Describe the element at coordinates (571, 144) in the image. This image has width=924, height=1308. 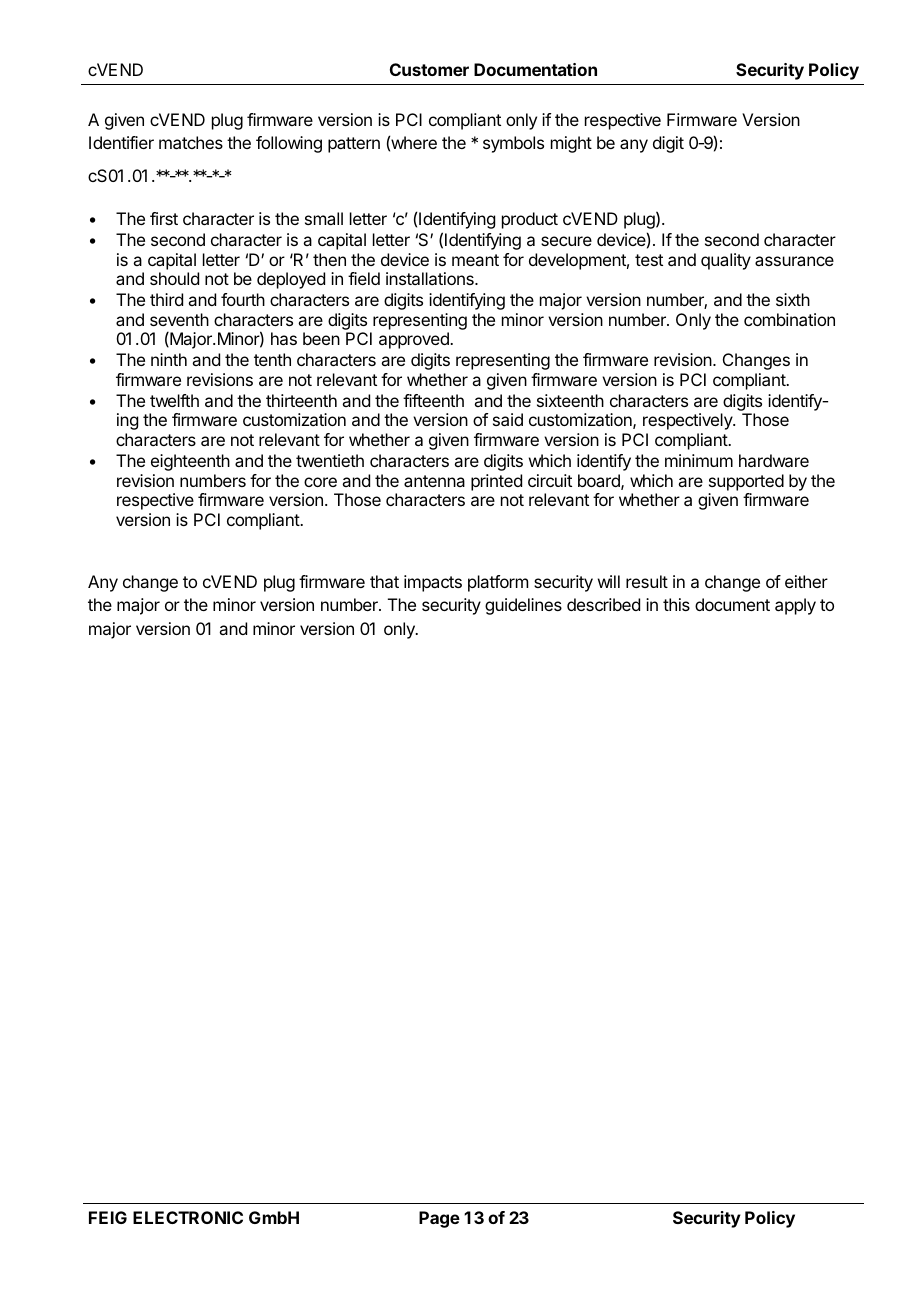
I see `might` at that location.
